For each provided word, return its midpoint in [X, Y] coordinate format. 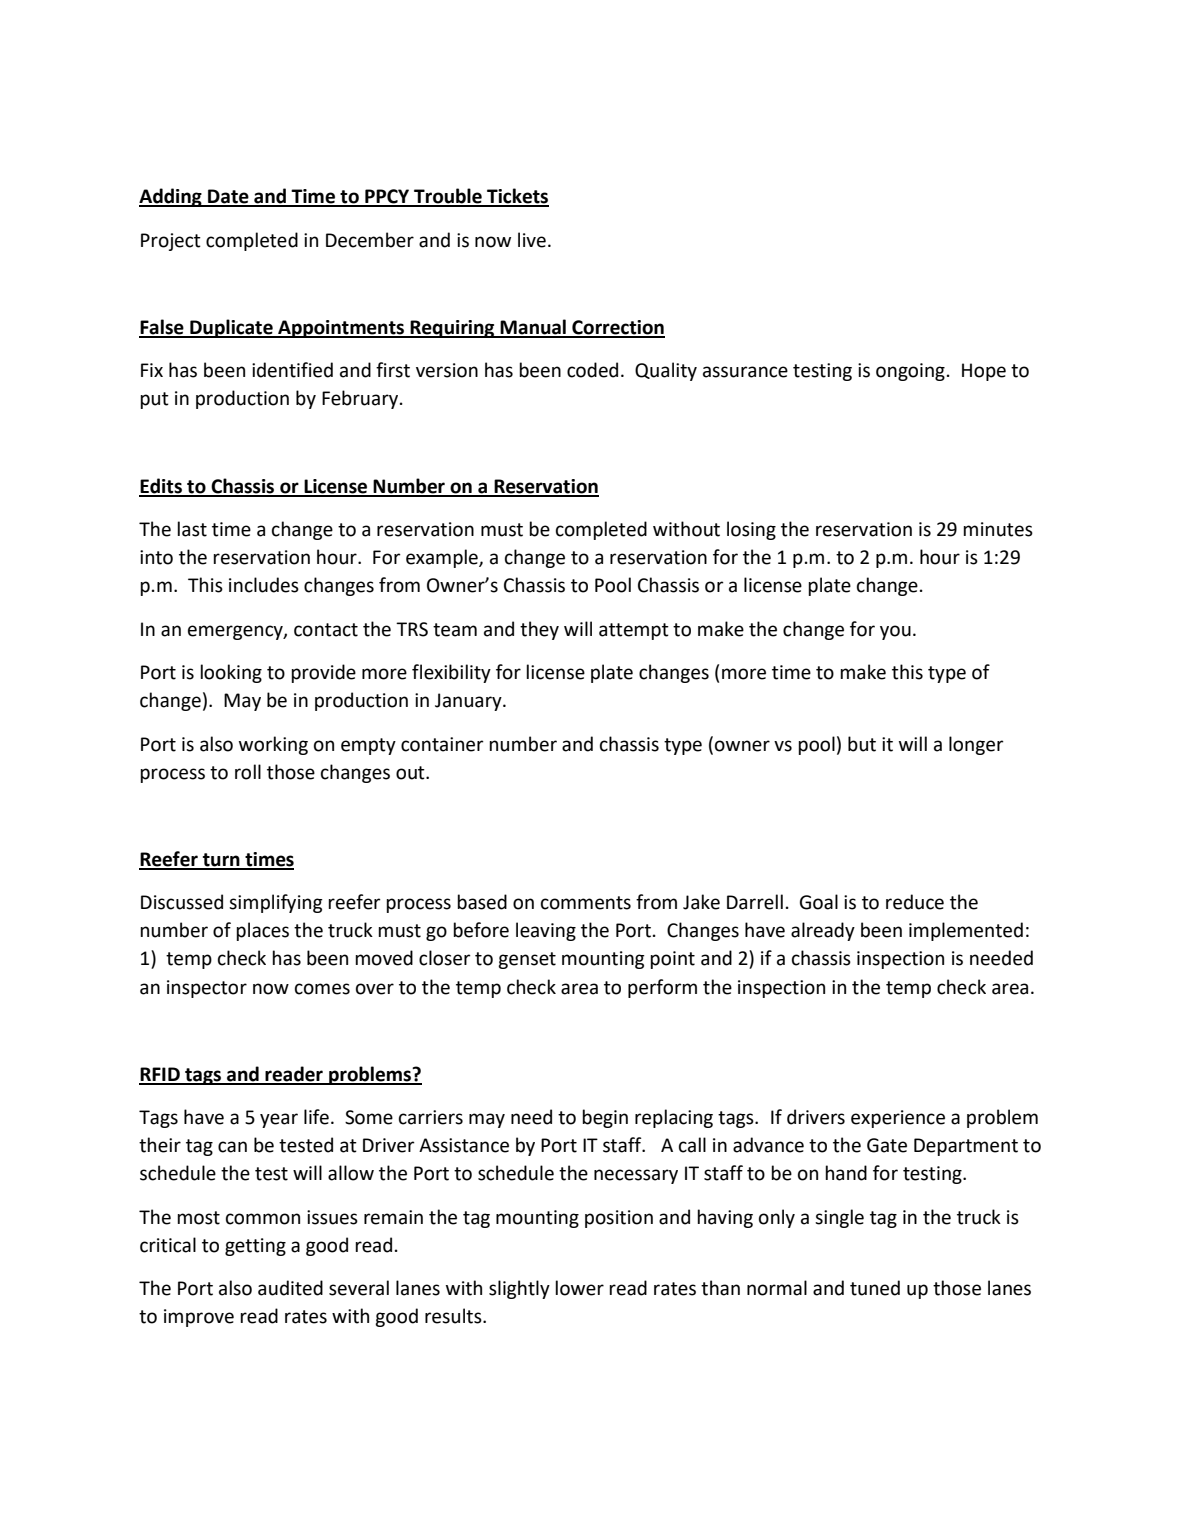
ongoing [910, 372]
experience [898, 1119]
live [532, 240]
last [192, 529]
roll [248, 772]
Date [228, 197]
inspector [207, 989]
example [443, 558]
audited [290, 1288]
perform [662, 988]
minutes [998, 529]
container [442, 744]
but [862, 744]
